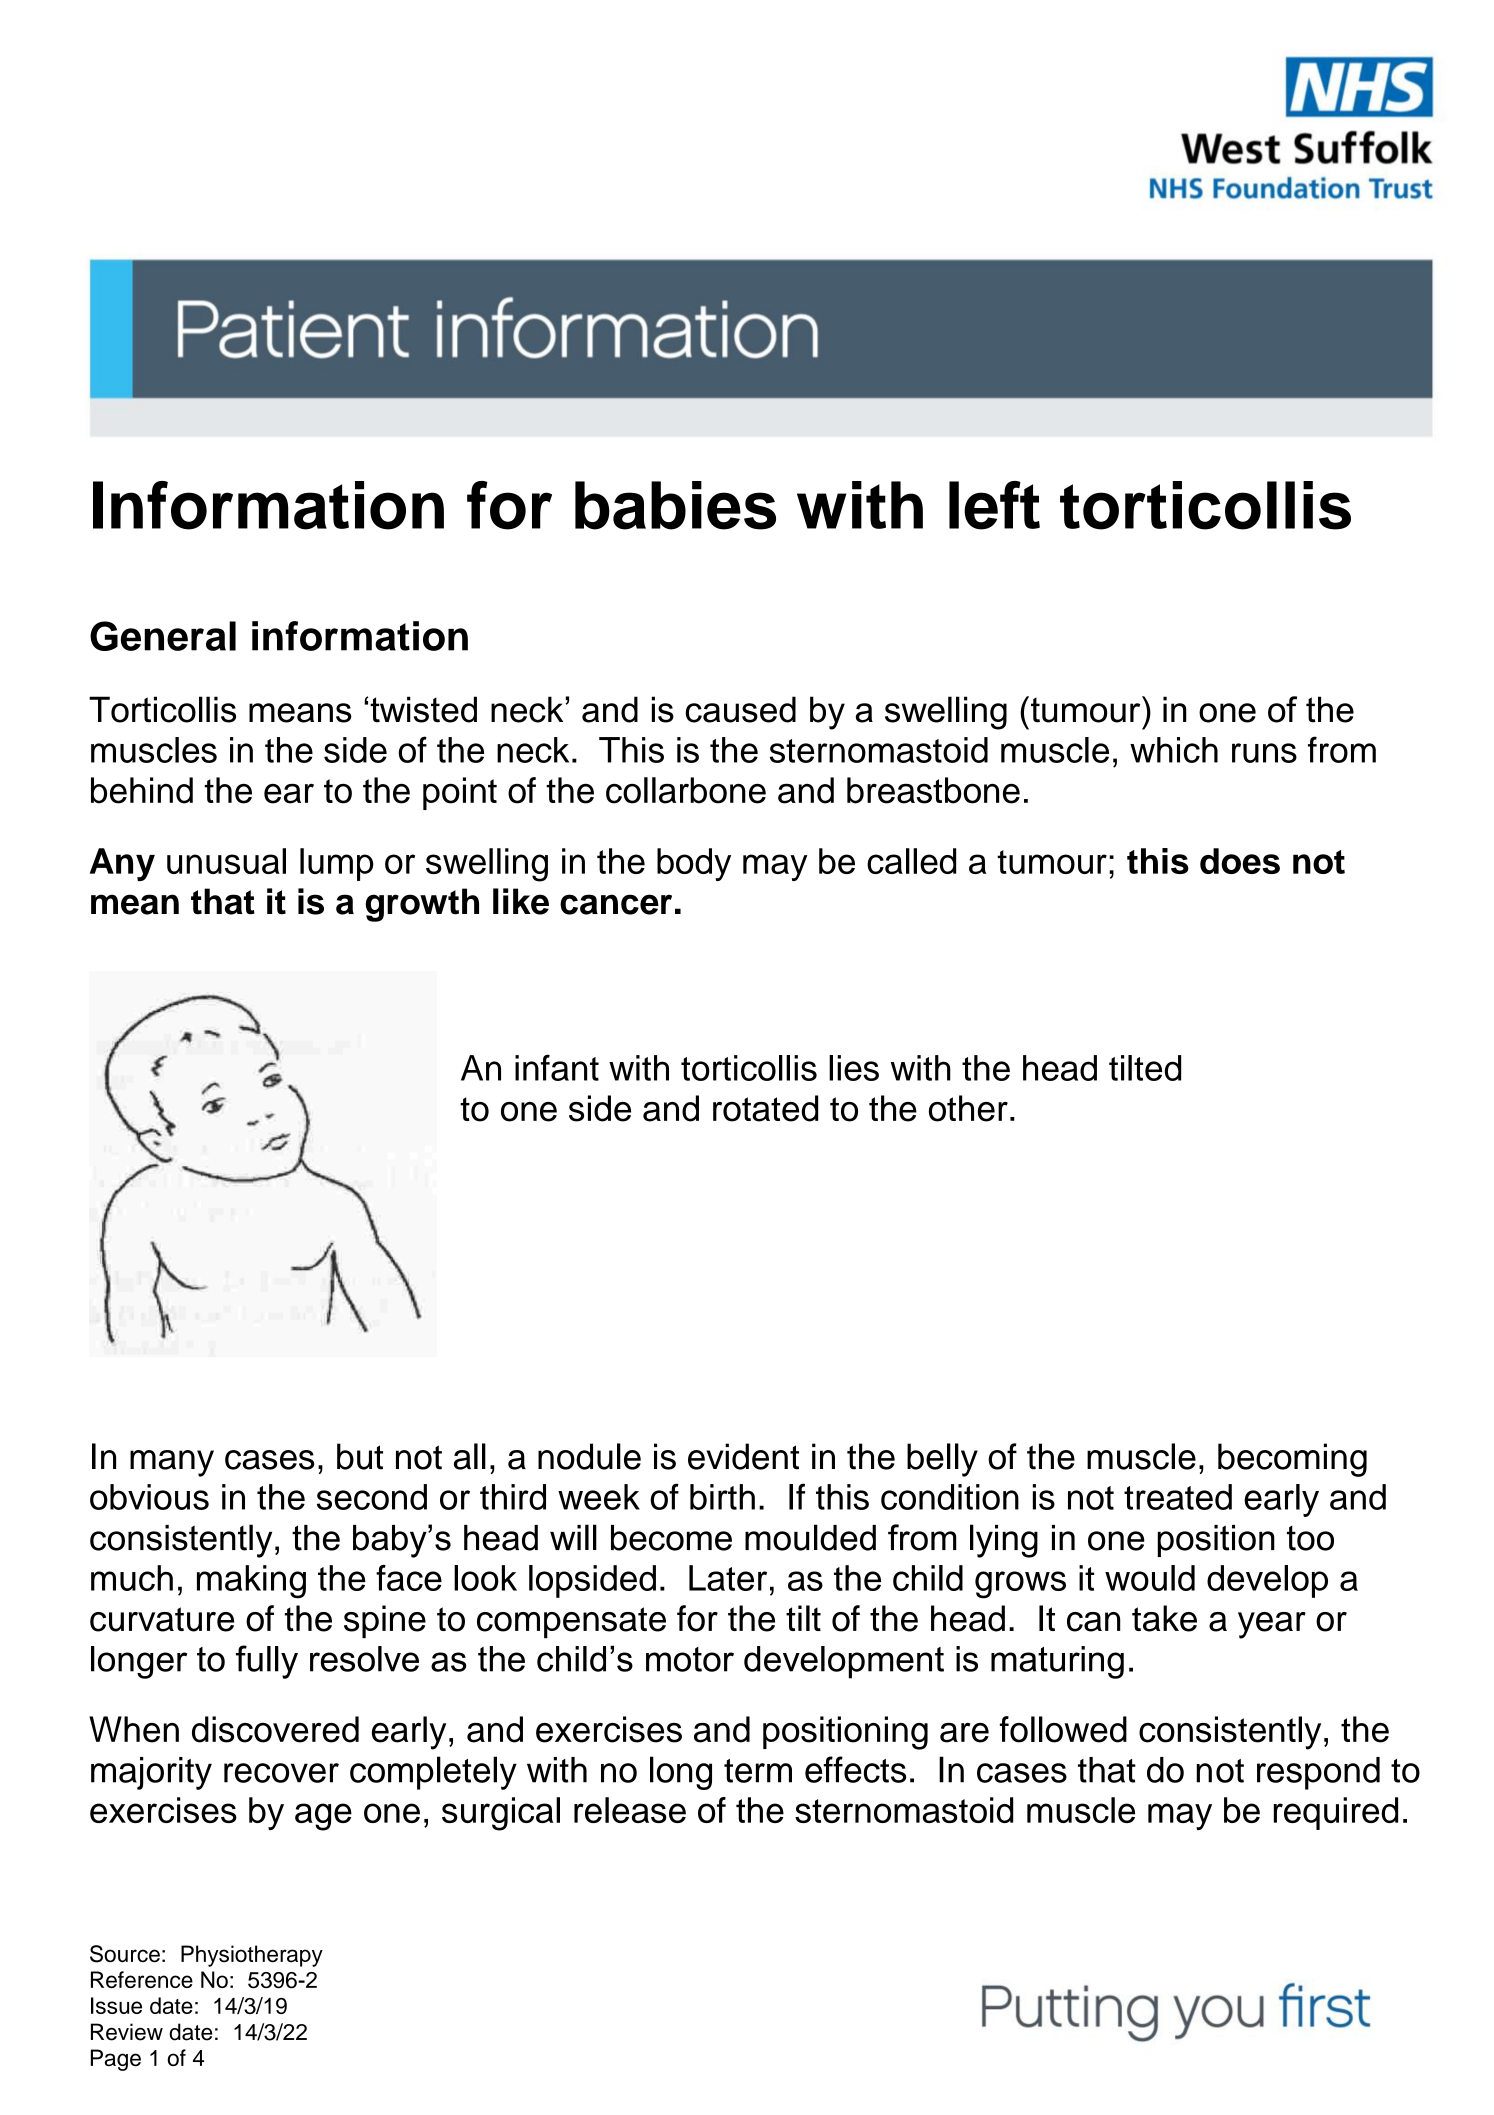 The height and width of the screenshot is (2115, 1494). Describe the element at coordinates (267, 1662) in the screenshot. I see `fully` at that location.
